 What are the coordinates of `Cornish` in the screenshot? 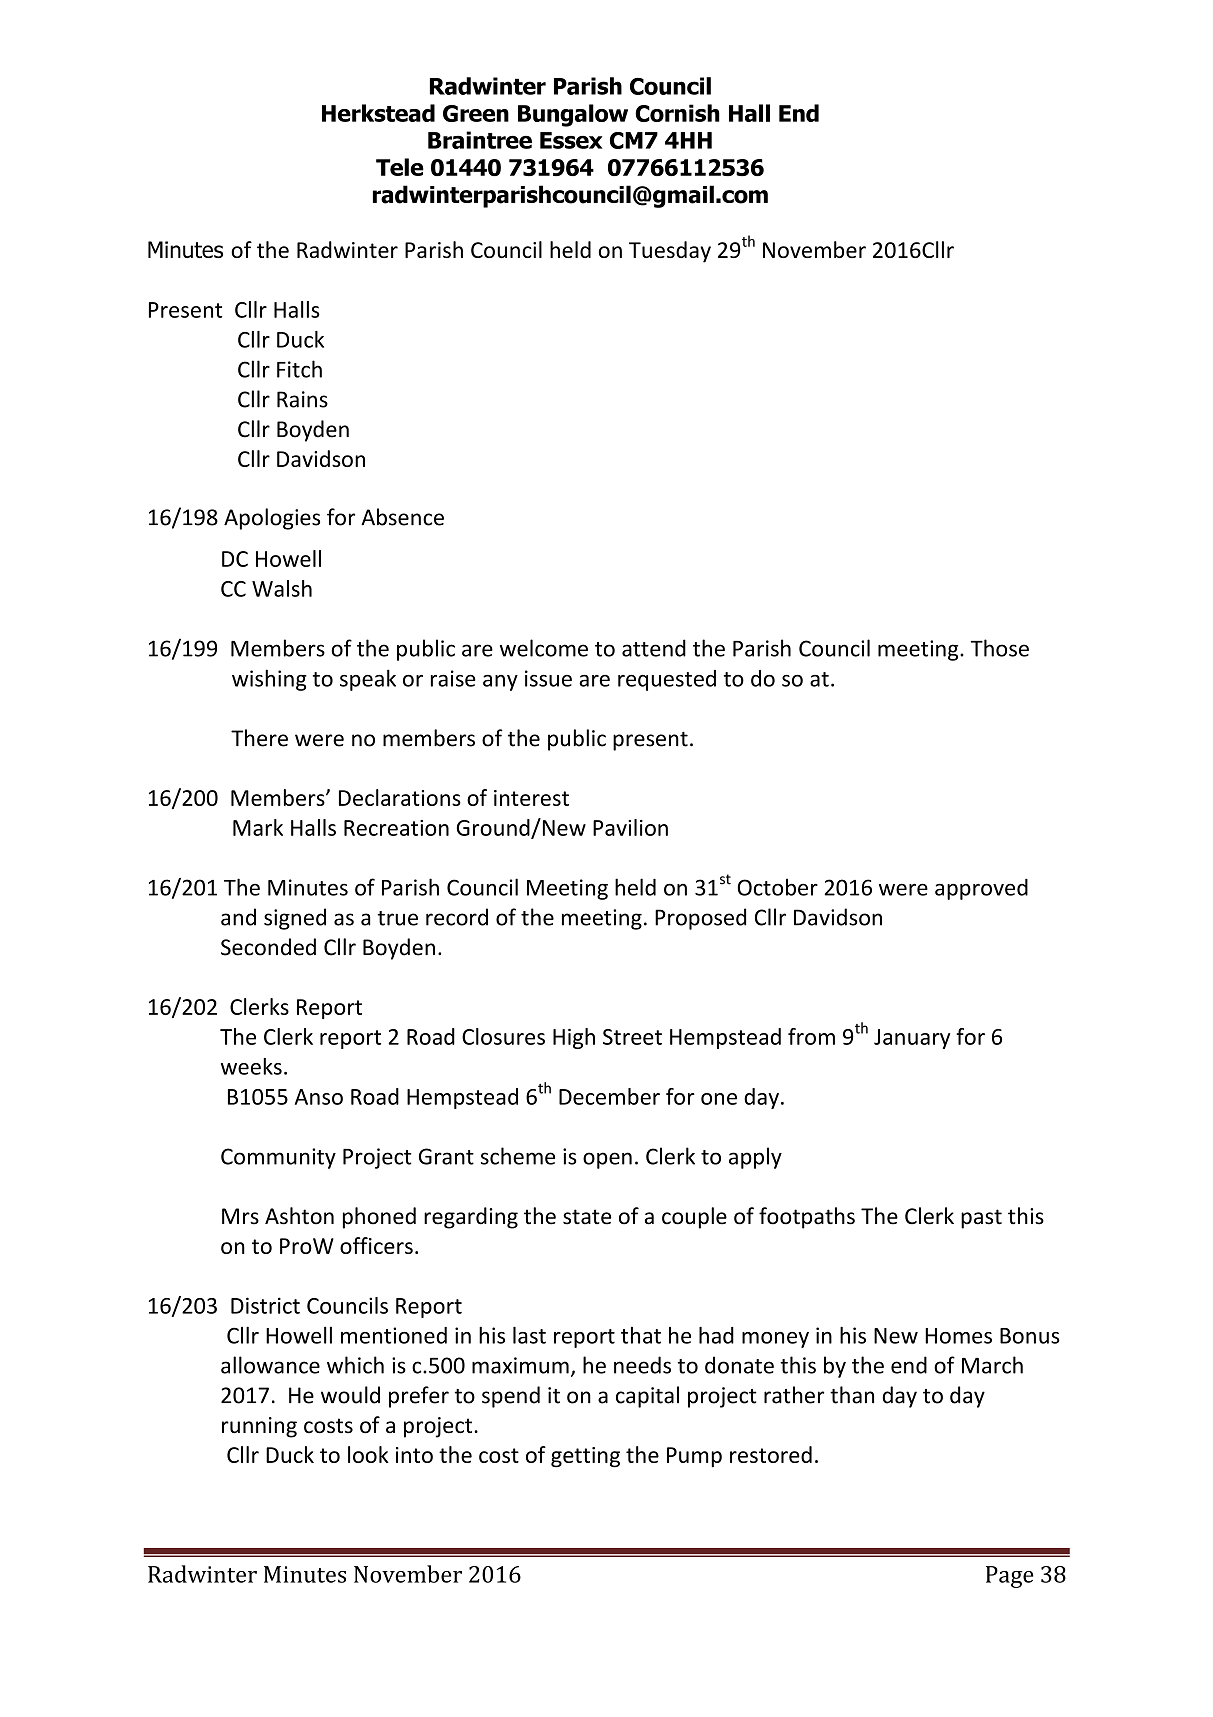 It's located at (677, 113).
